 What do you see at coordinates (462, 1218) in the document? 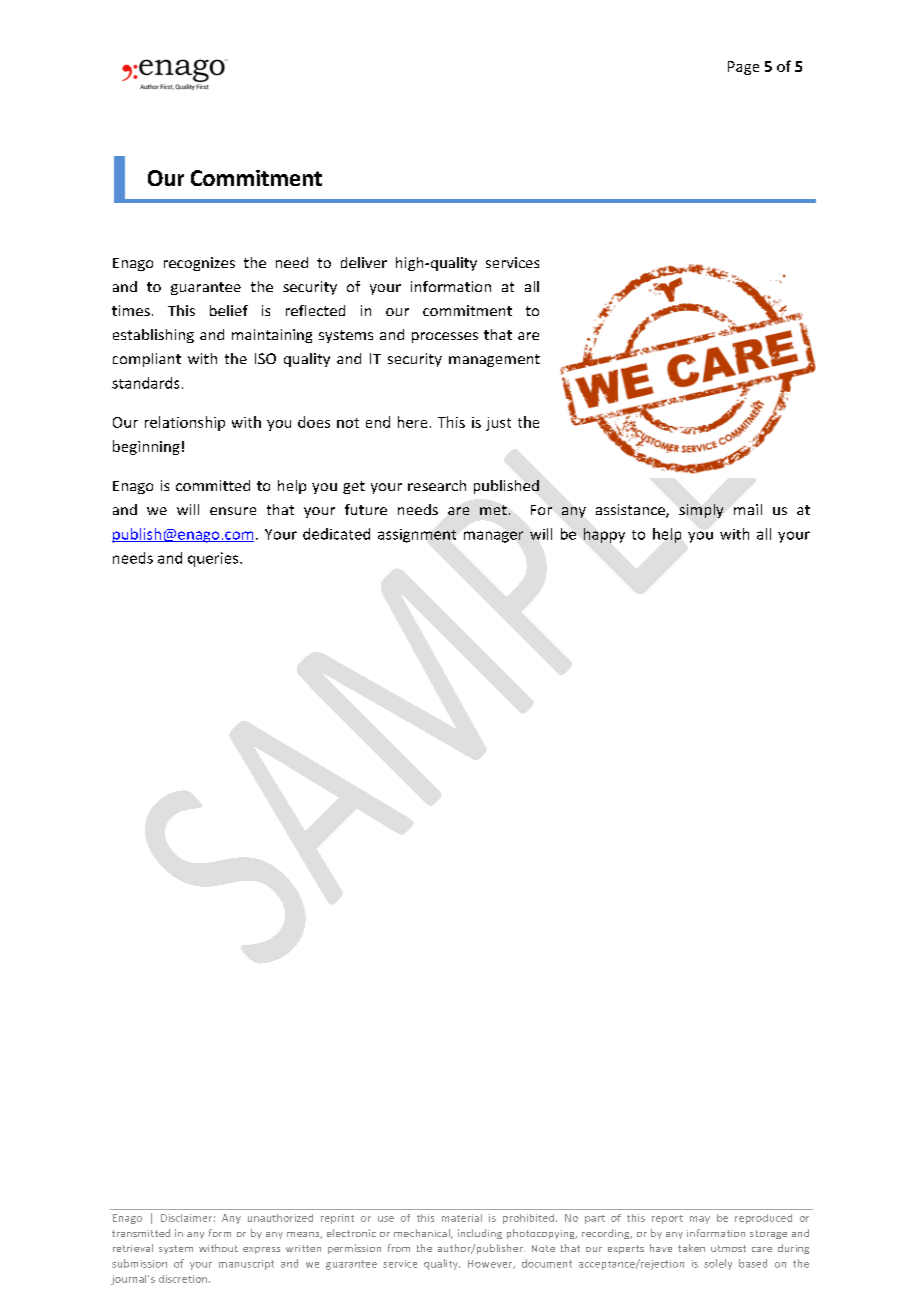
I see `material` at bounding box center [462, 1218].
